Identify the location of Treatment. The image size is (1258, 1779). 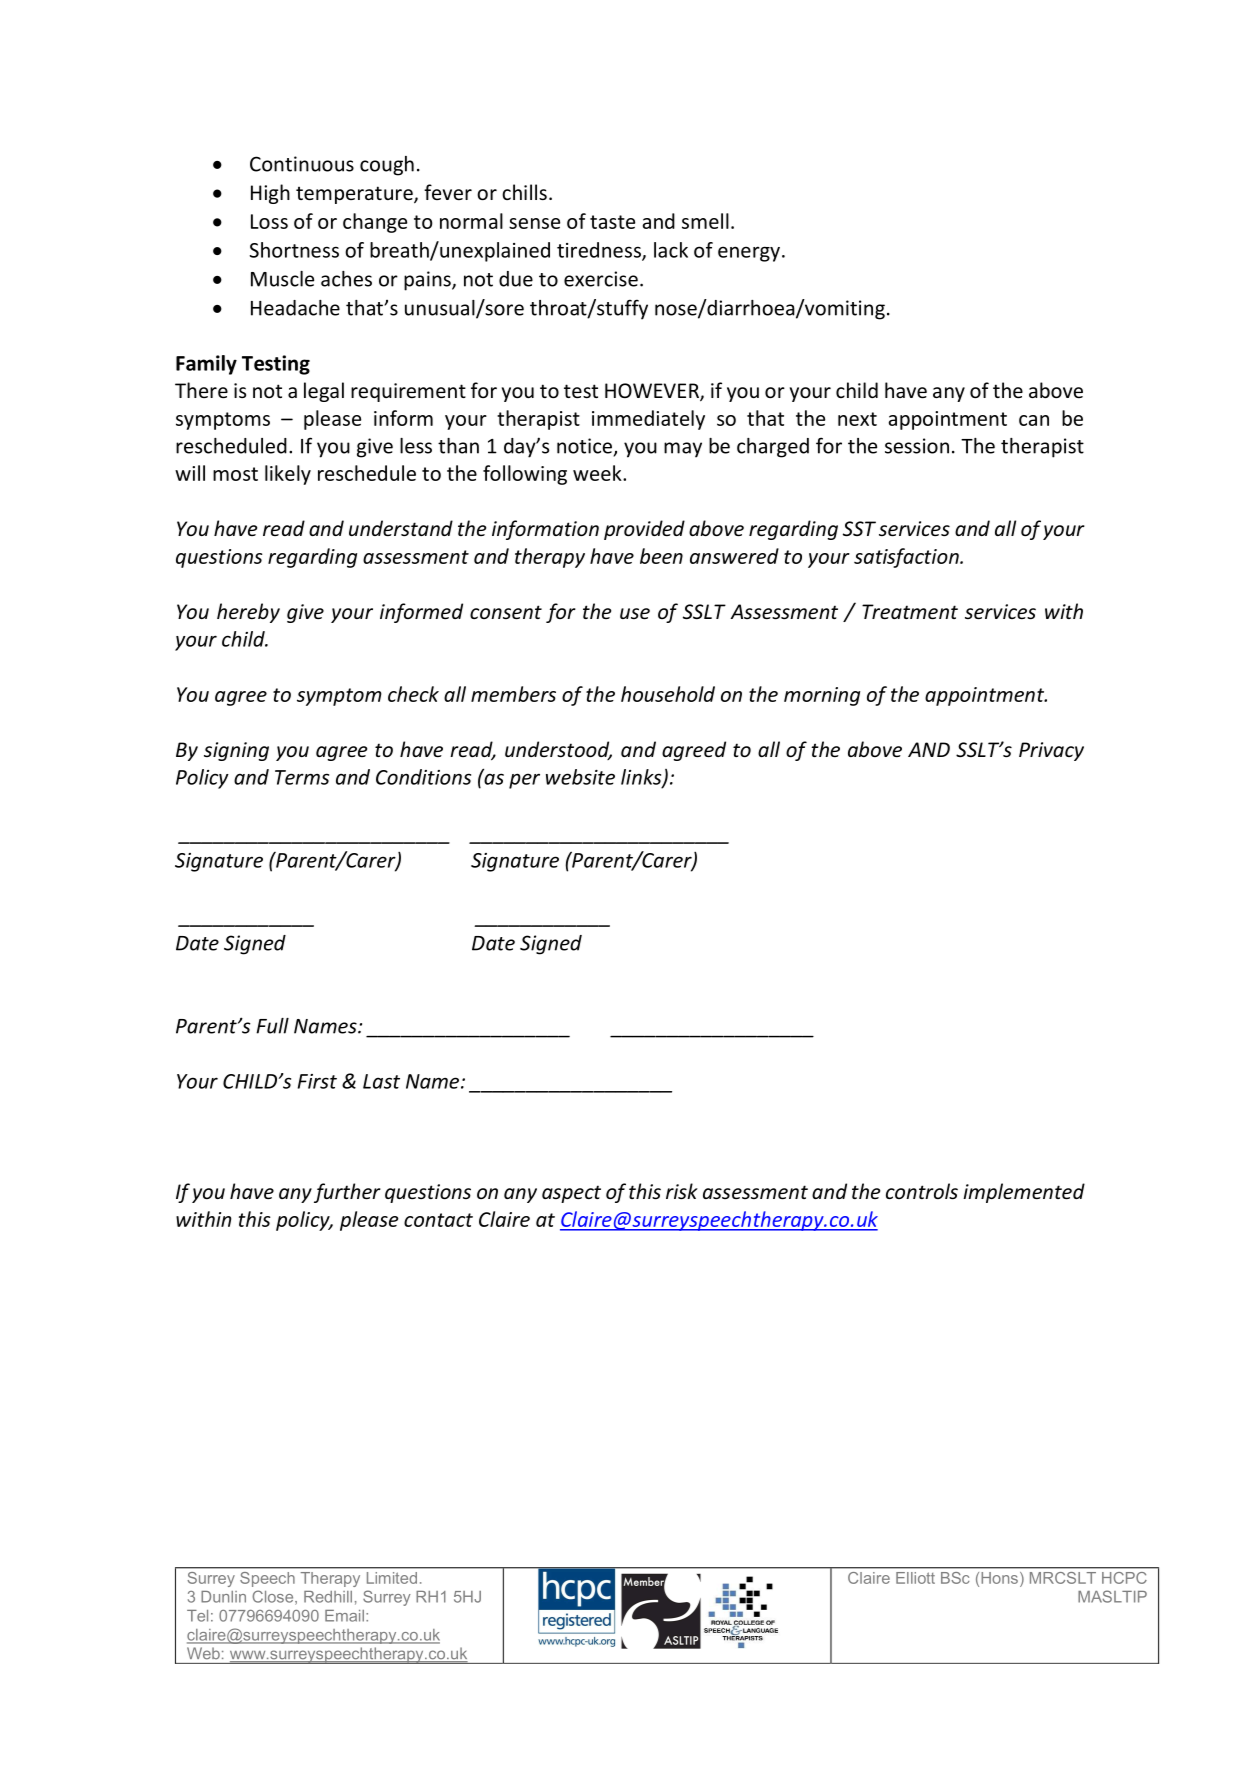
(910, 611).
